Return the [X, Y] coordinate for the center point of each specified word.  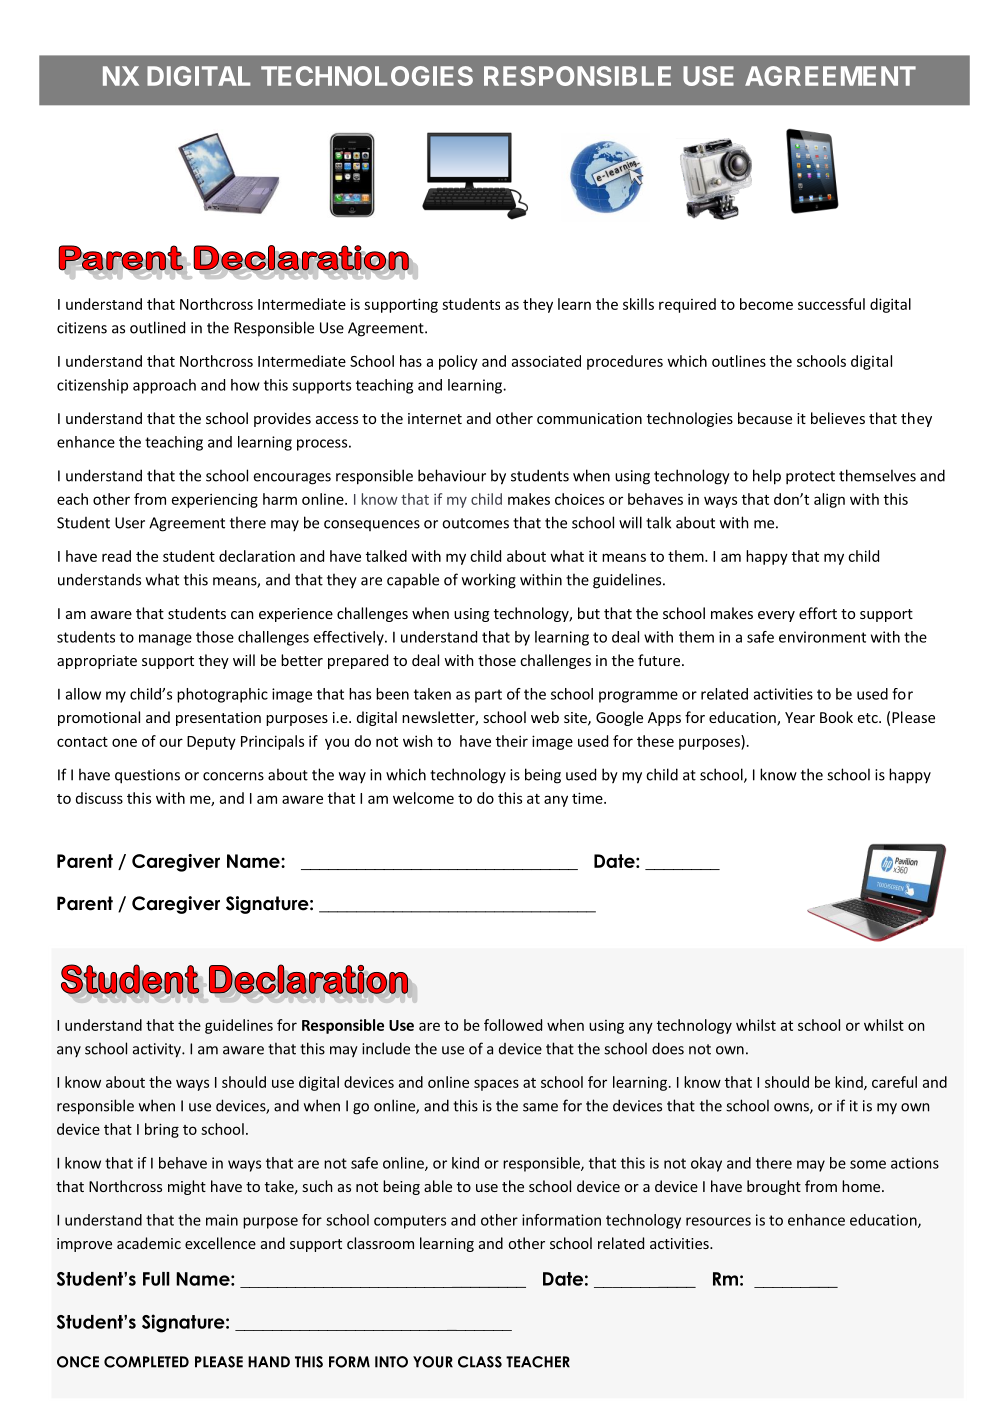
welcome [423, 798]
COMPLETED [146, 1362]
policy [458, 362]
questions [147, 776]
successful [831, 304]
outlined [157, 327]
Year [800, 717]
